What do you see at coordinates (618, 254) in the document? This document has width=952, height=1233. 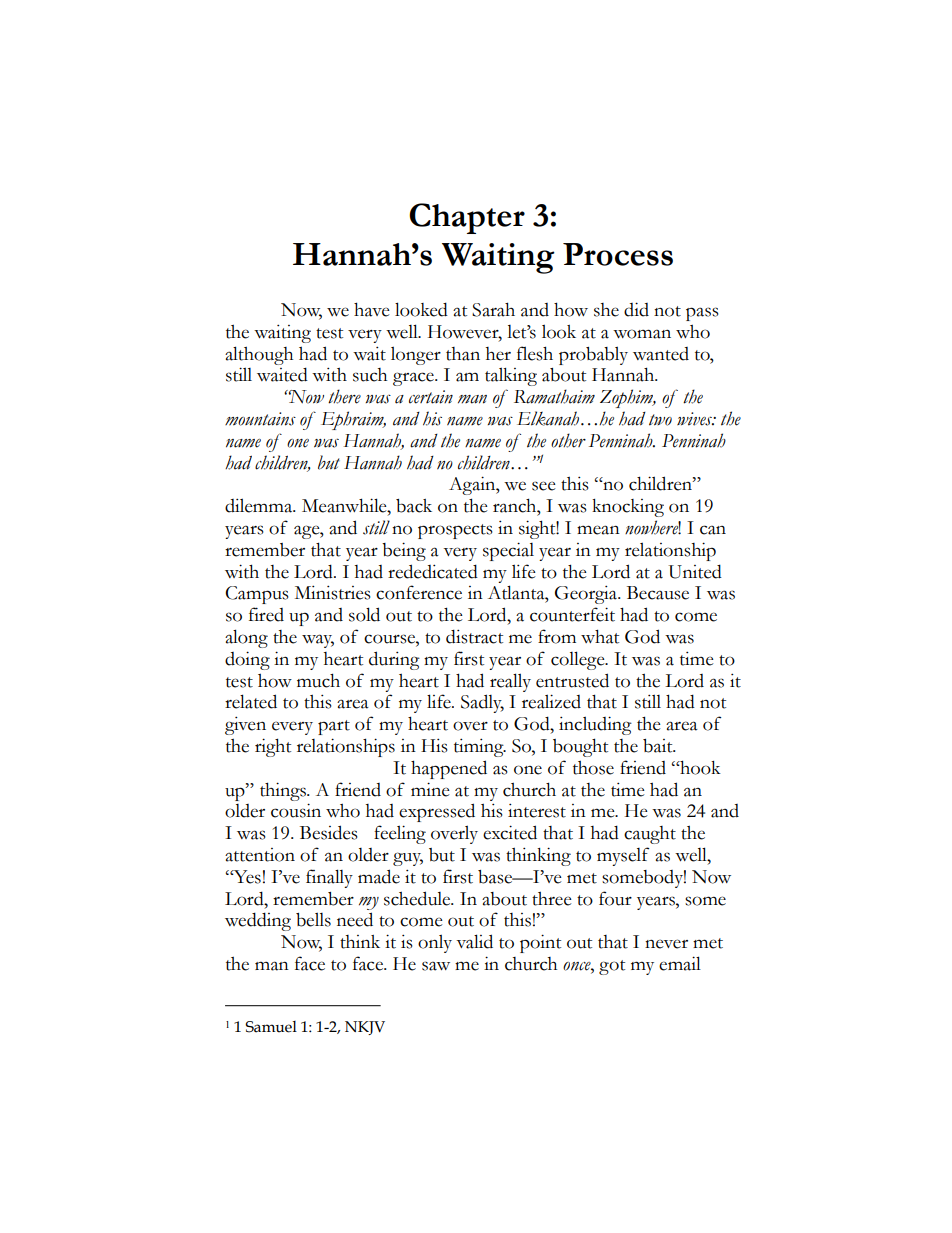 I see `Process` at bounding box center [618, 254].
